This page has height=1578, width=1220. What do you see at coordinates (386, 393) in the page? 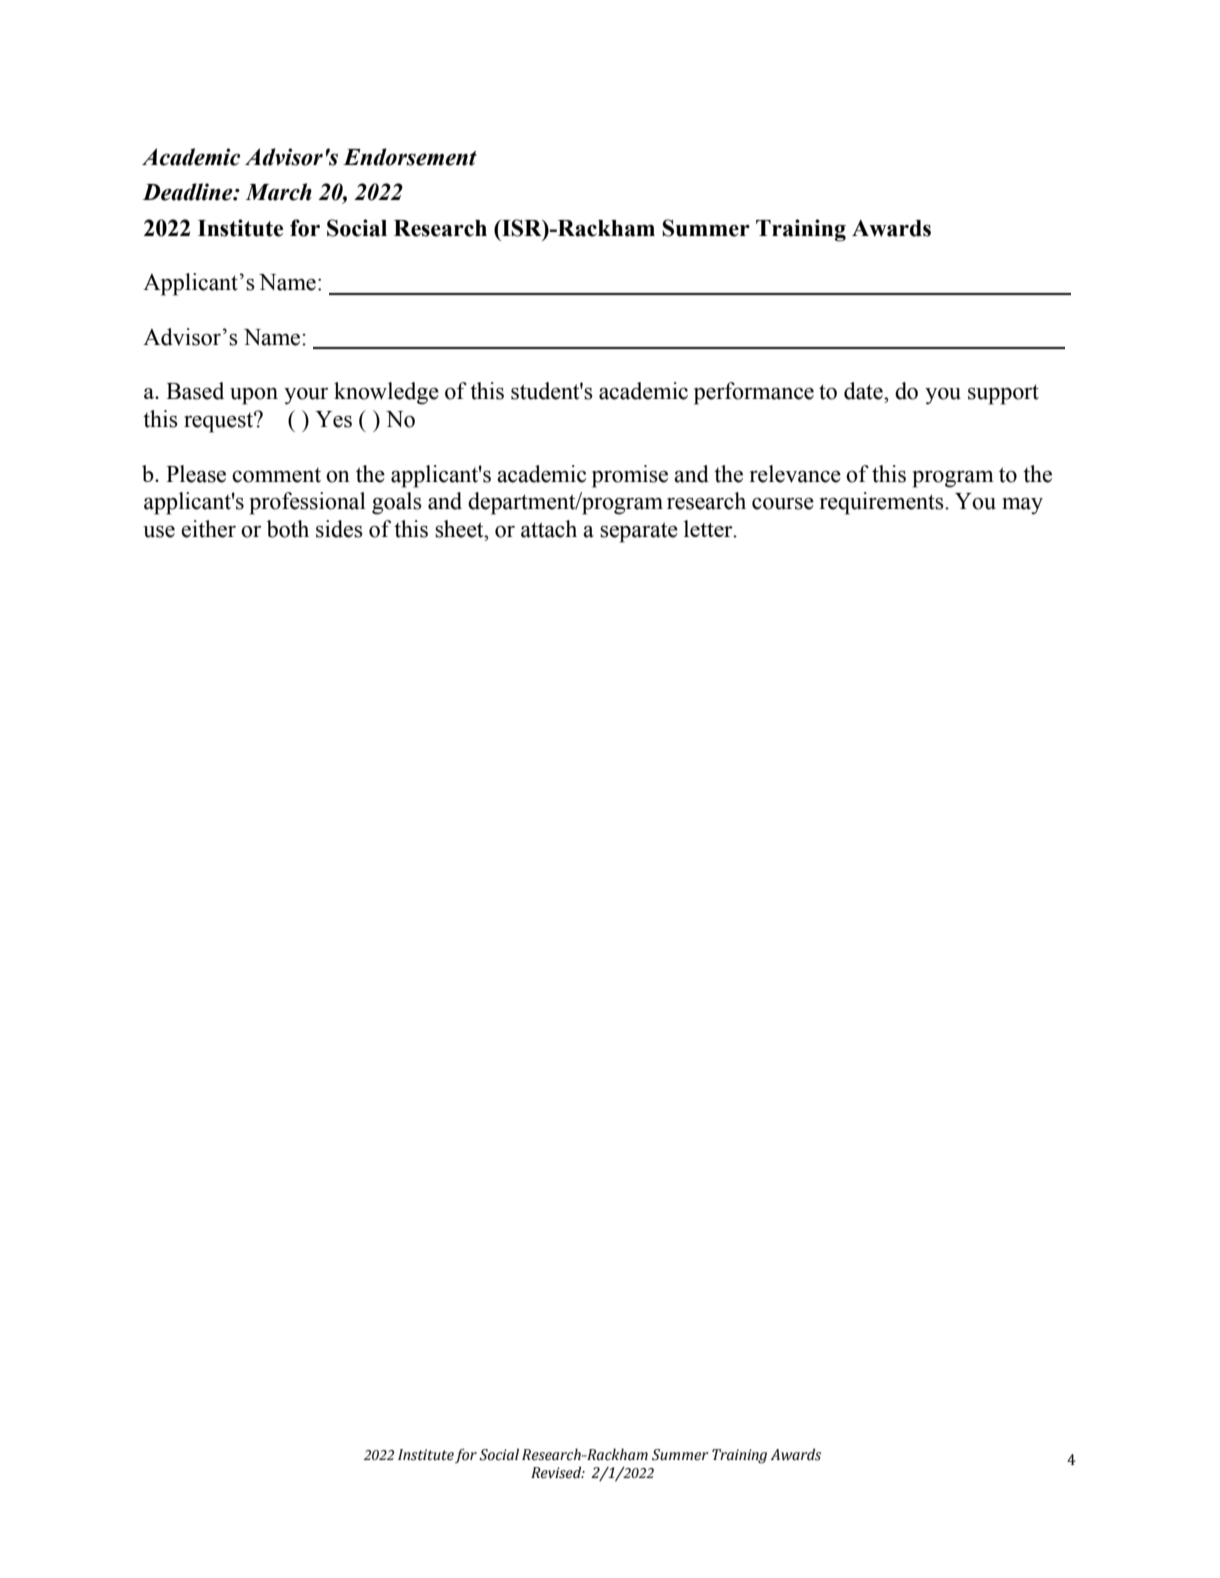
I see `knowledge` at bounding box center [386, 393].
